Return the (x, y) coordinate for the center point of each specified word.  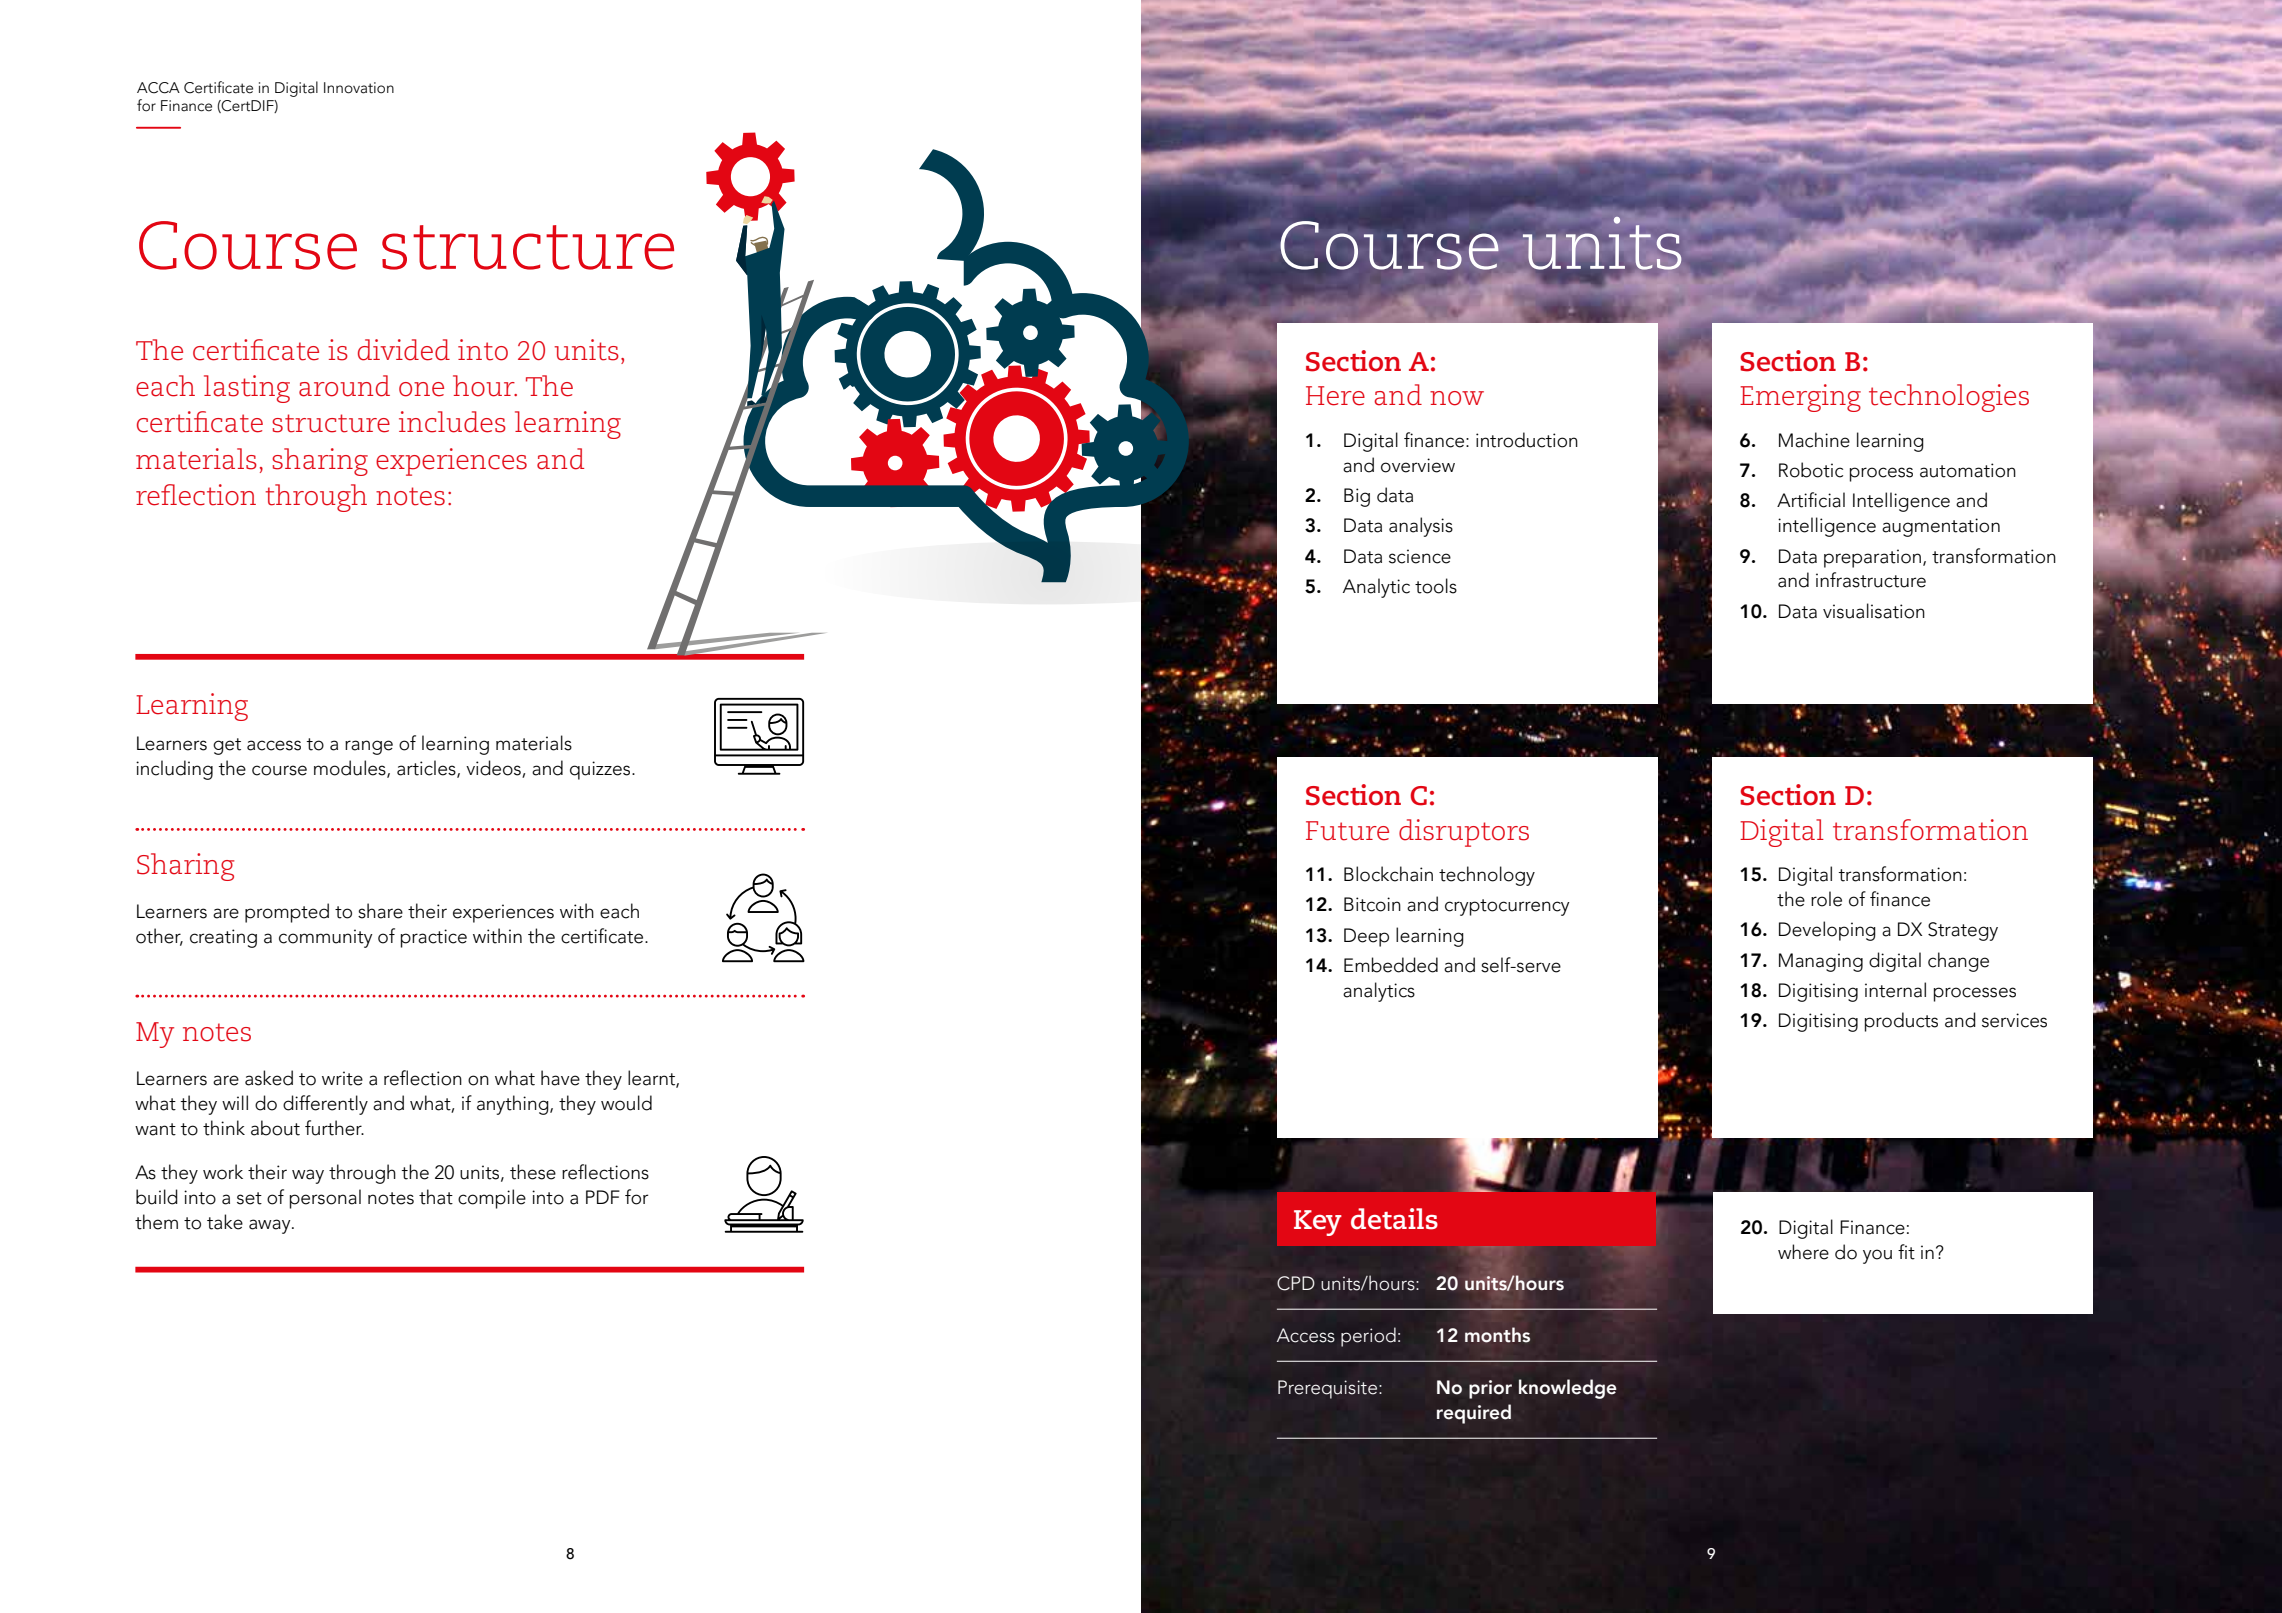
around (344, 386)
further (334, 1128)
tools (1436, 586)
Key (1318, 1223)
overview (1418, 465)
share (380, 911)
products (1901, 1022)
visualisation (1874, 611)
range (369, 747)
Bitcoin (1372, 904)
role (1826, 899)
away (271, 1226)
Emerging (1800, 398)
